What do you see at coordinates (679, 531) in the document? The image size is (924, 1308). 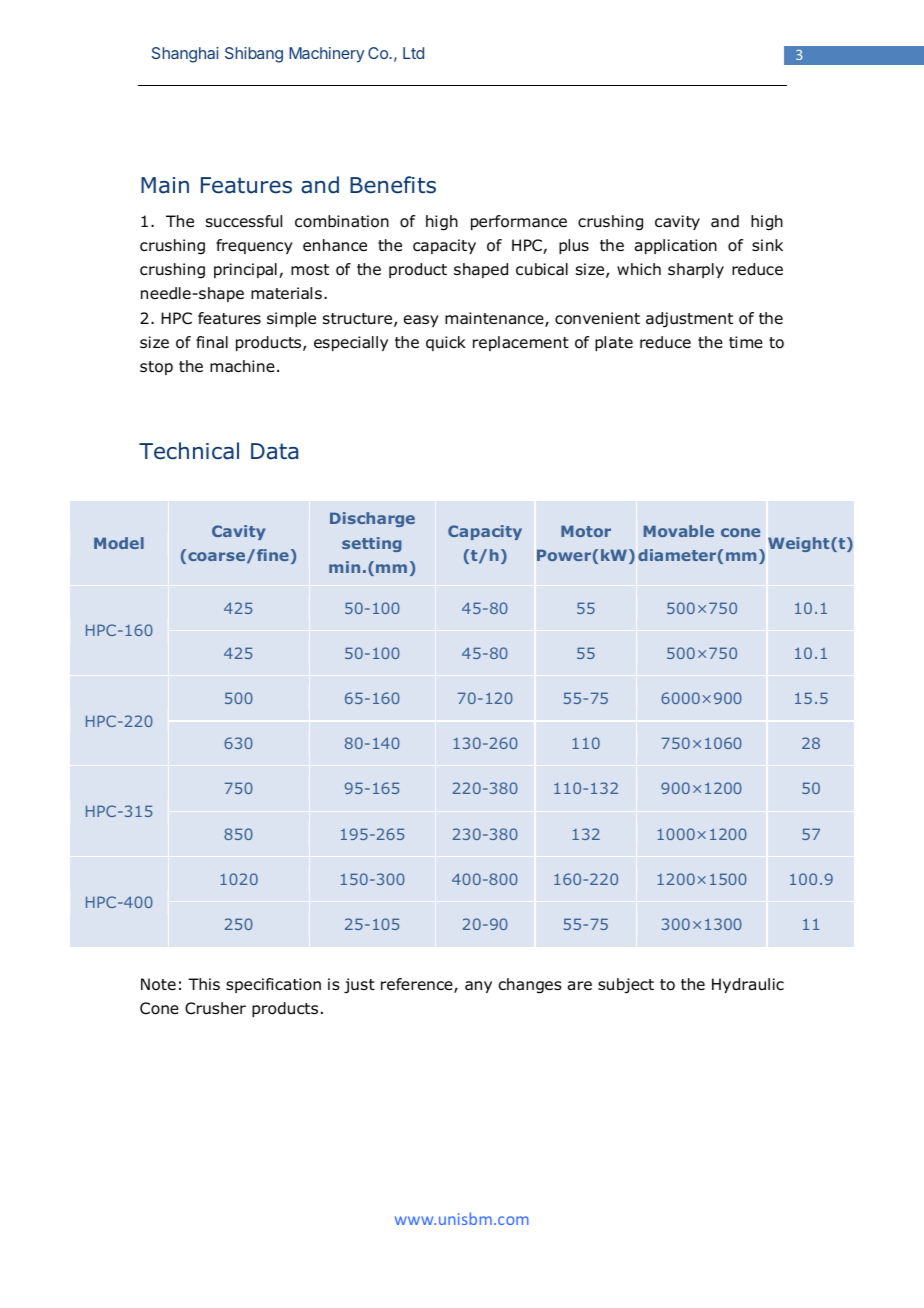 I see `Movable` at bounding box center [679, 531].
